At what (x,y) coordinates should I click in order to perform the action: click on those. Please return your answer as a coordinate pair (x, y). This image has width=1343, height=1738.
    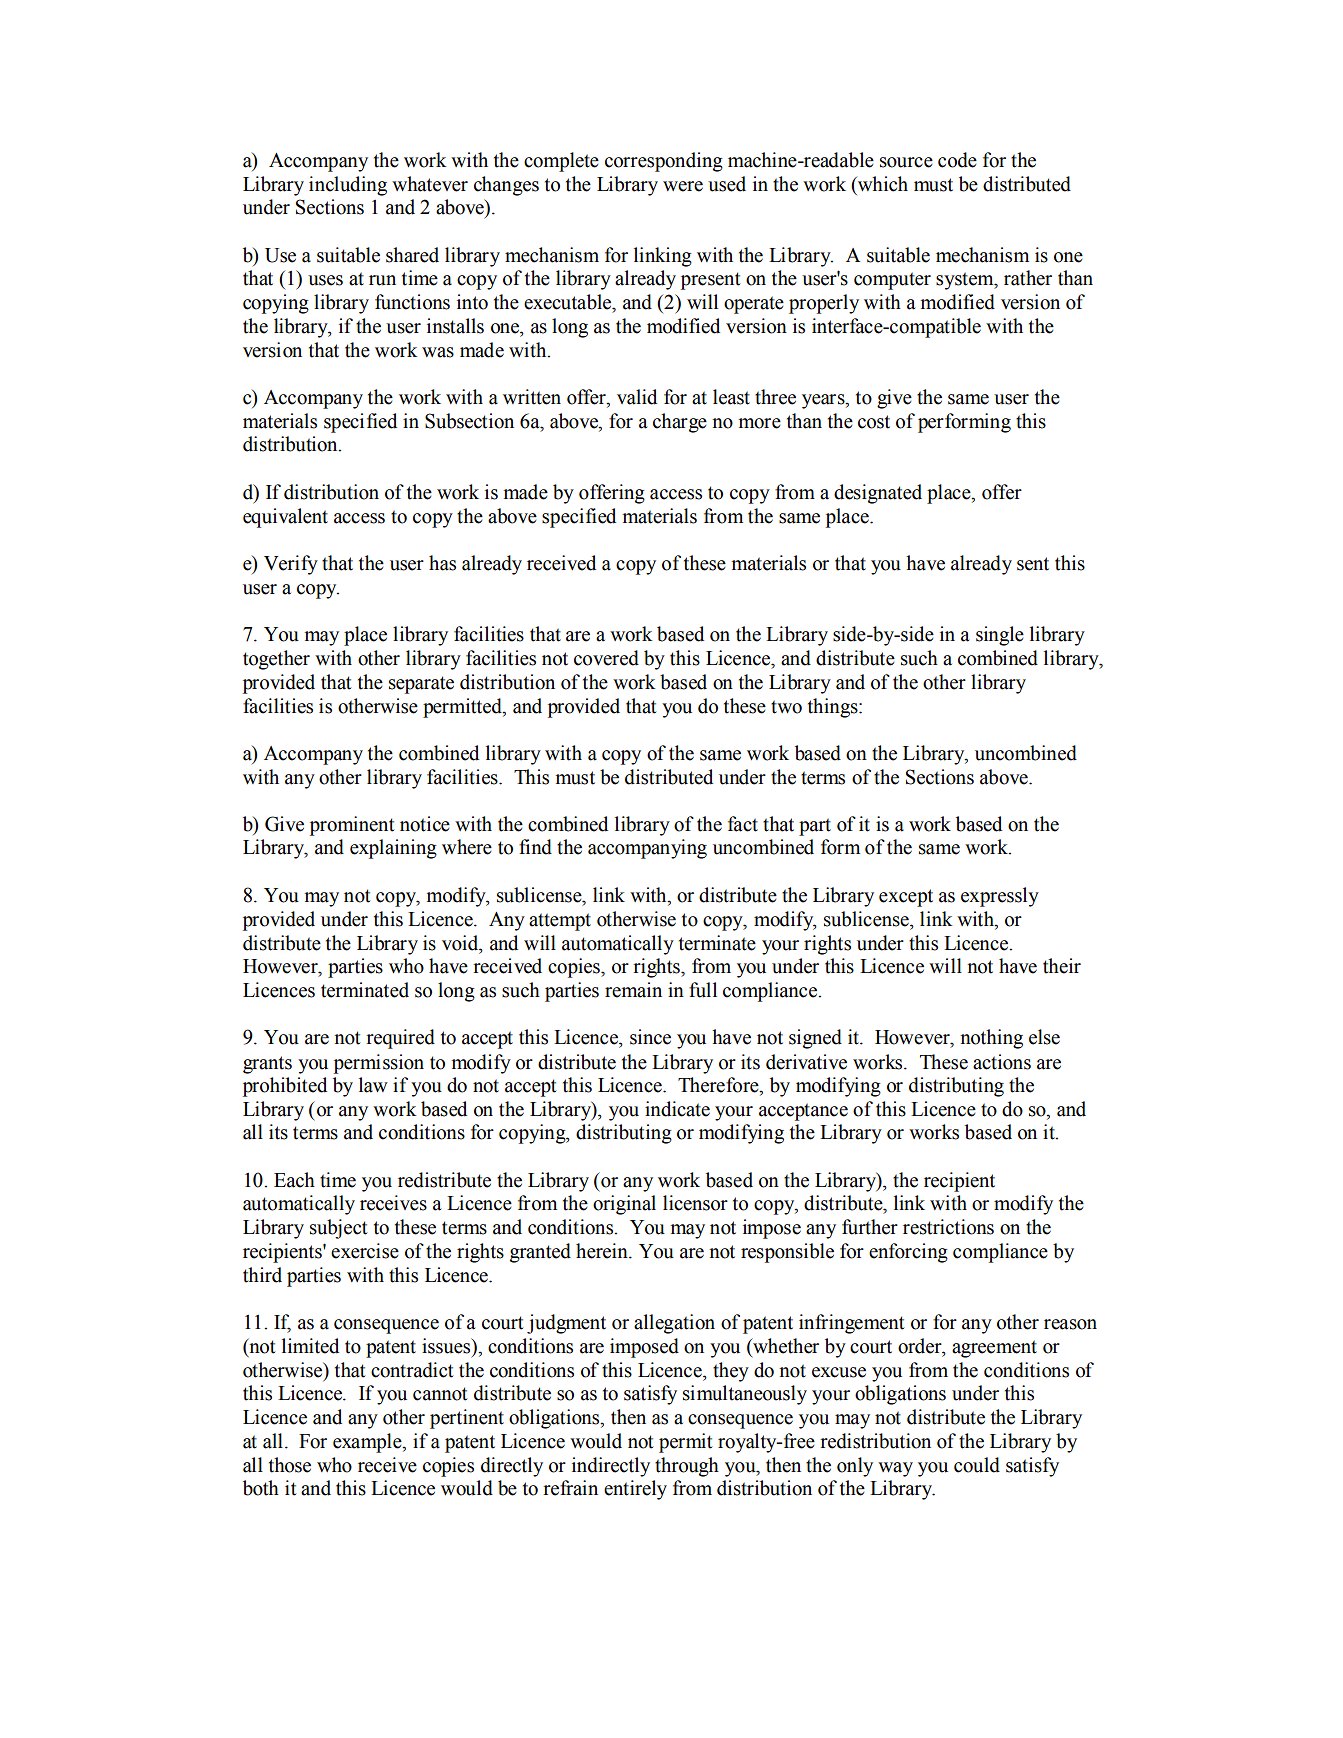
    Looking at the image, I should click on (290, 1465).
